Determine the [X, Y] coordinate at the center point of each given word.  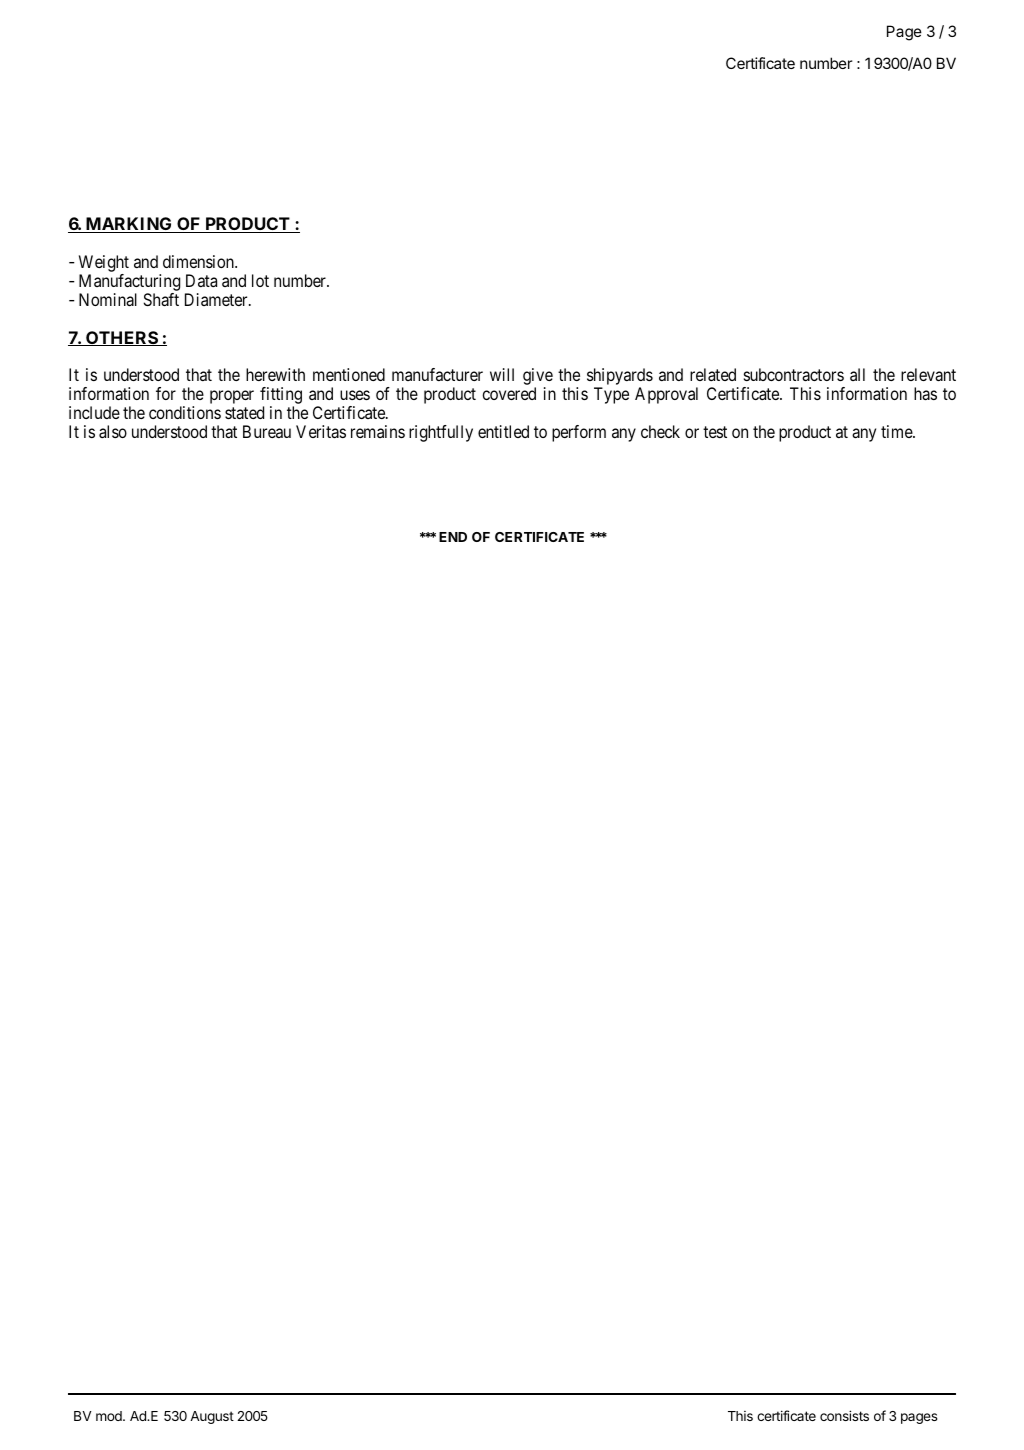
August [212, 1417]
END [453, 537]
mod [110, 1416]
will [502, 374]
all [857, 374]
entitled [503, 431]
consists [844, 1415]
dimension [199, 261]
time [897, 431]
